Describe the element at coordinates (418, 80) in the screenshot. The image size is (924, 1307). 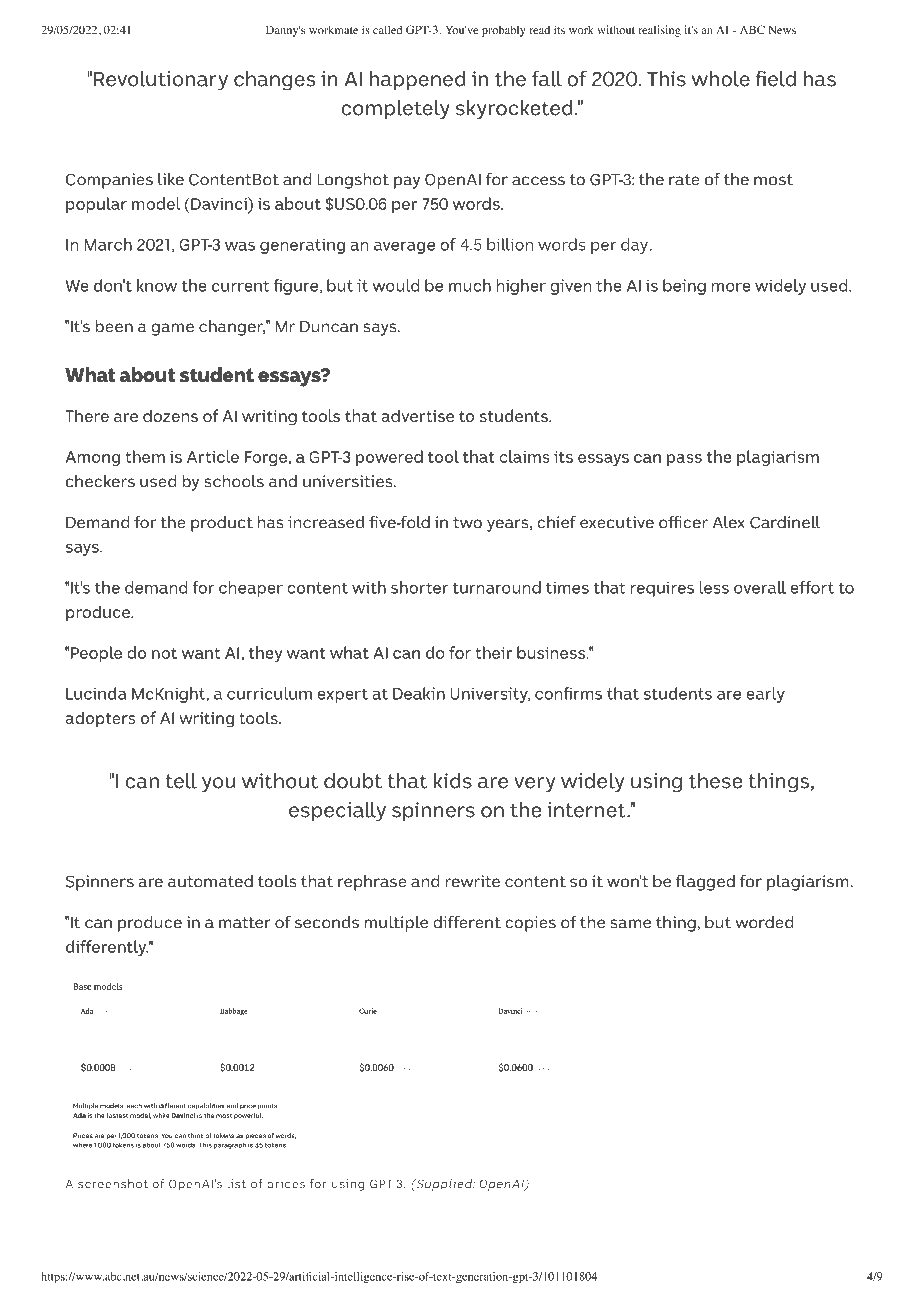
I see `happened` at that location.
